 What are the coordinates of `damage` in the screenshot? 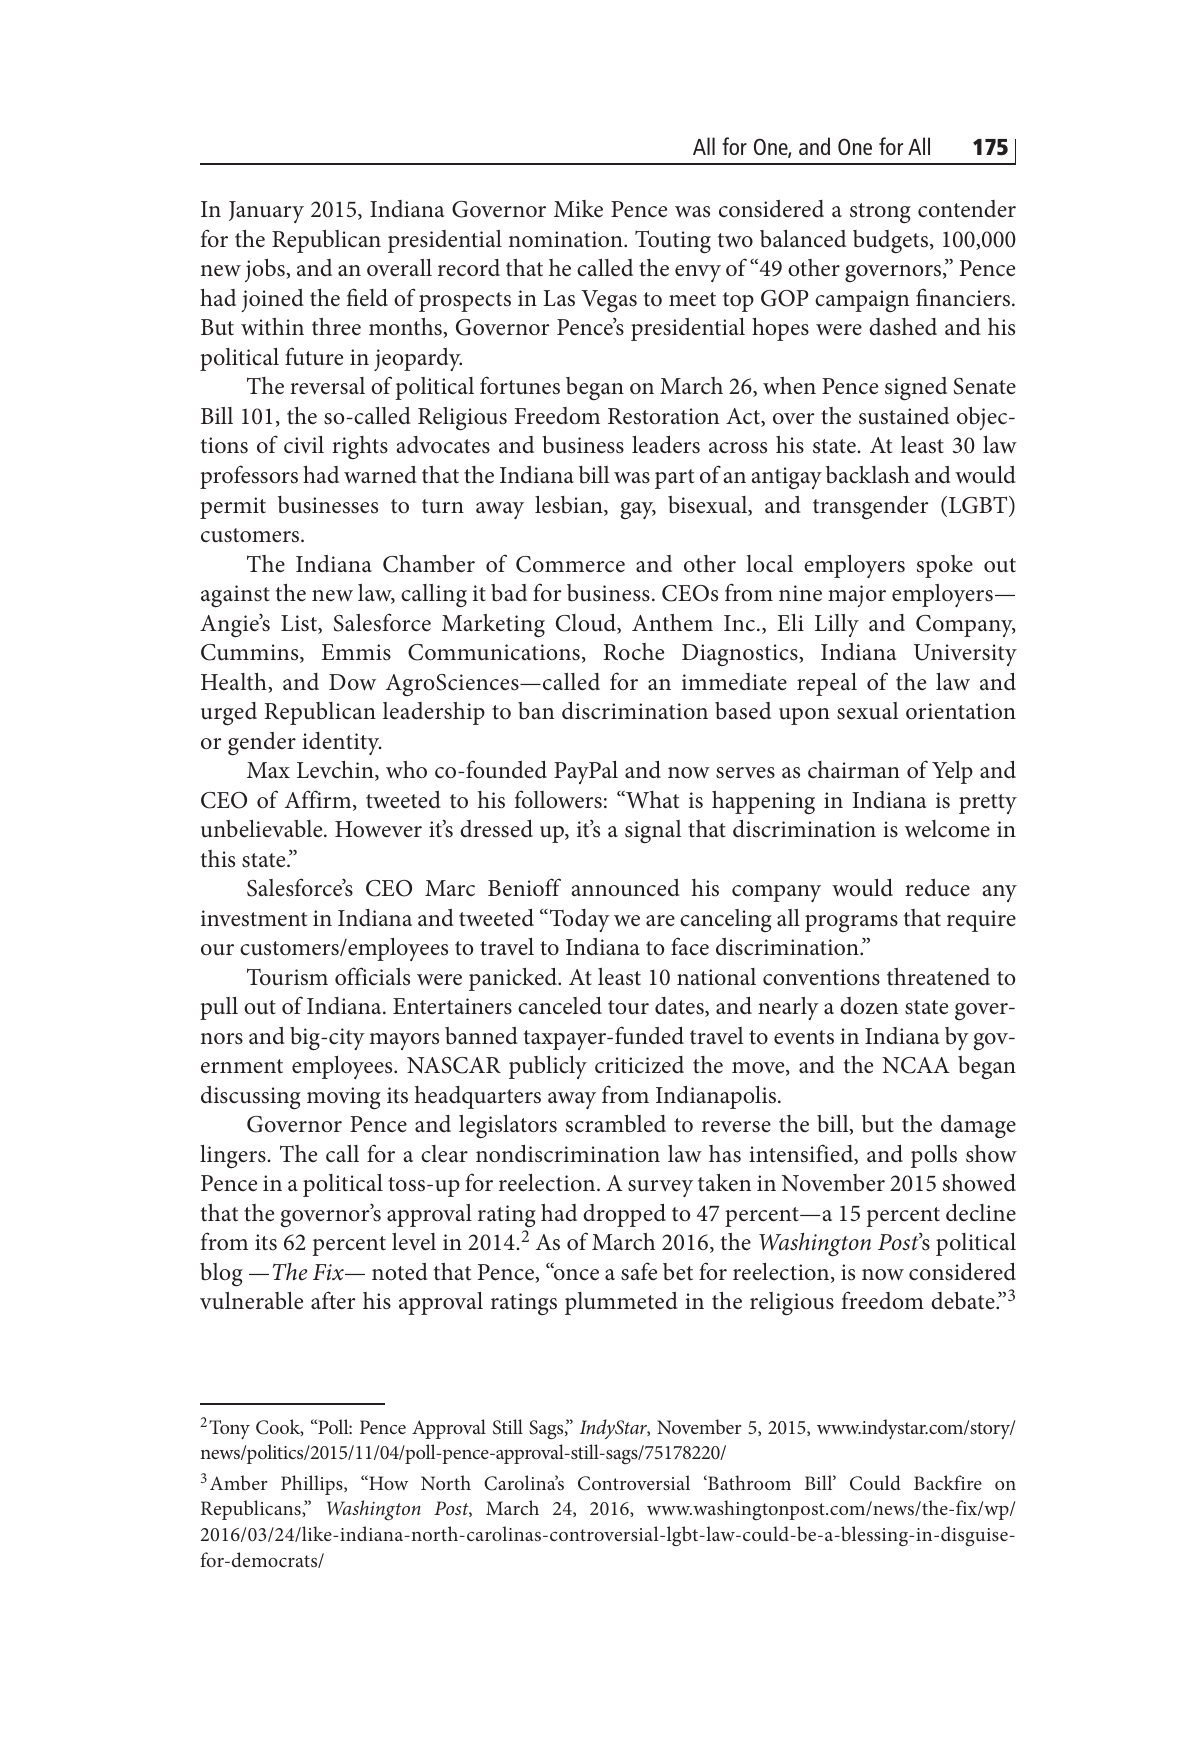 It's located at (978, 1127).
